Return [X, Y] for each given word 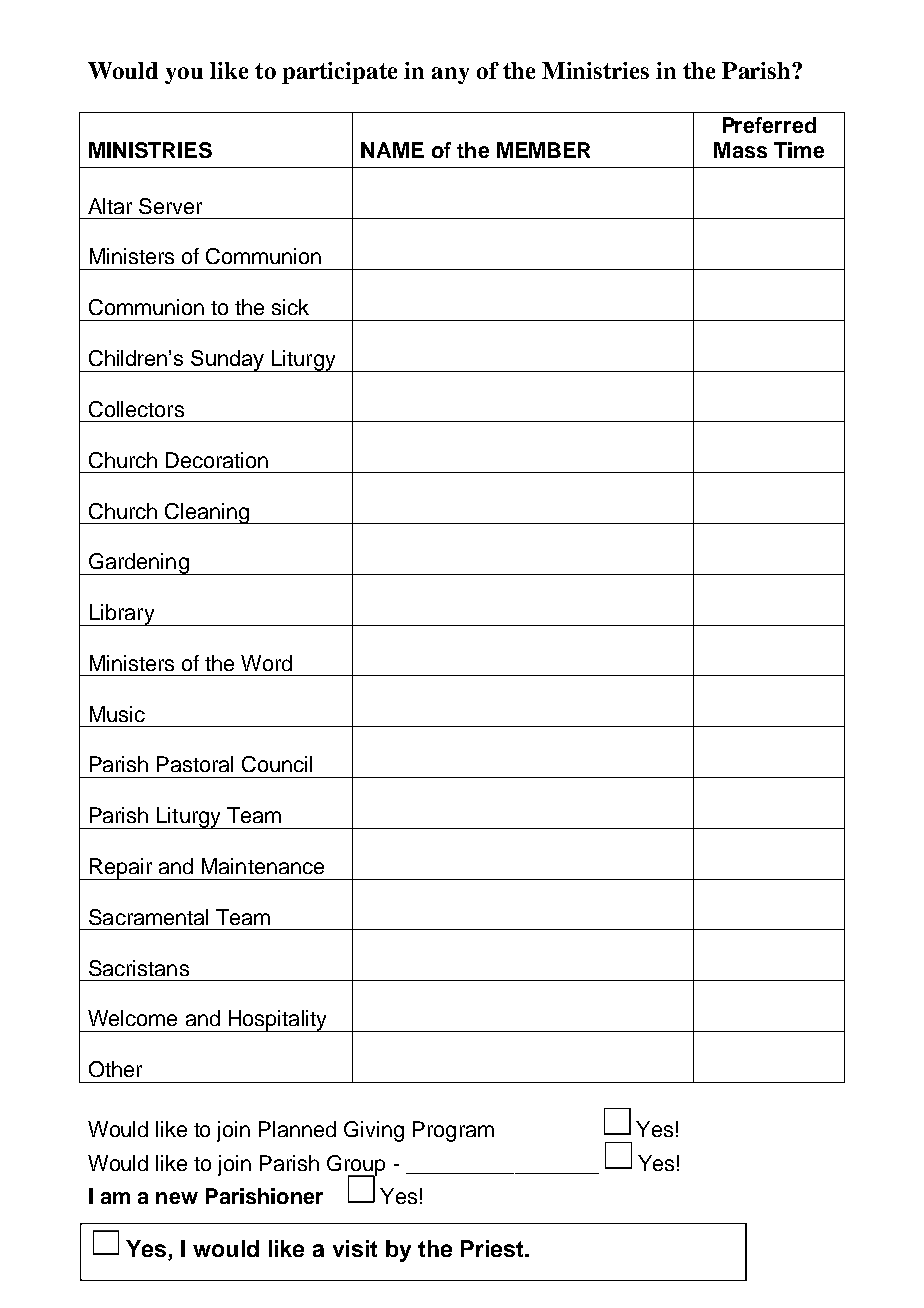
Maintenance [263, 866]
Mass [740, 150]
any [450, 75]
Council [277, 764]
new [177, 1198]
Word [266, 663]
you [184, 75]
